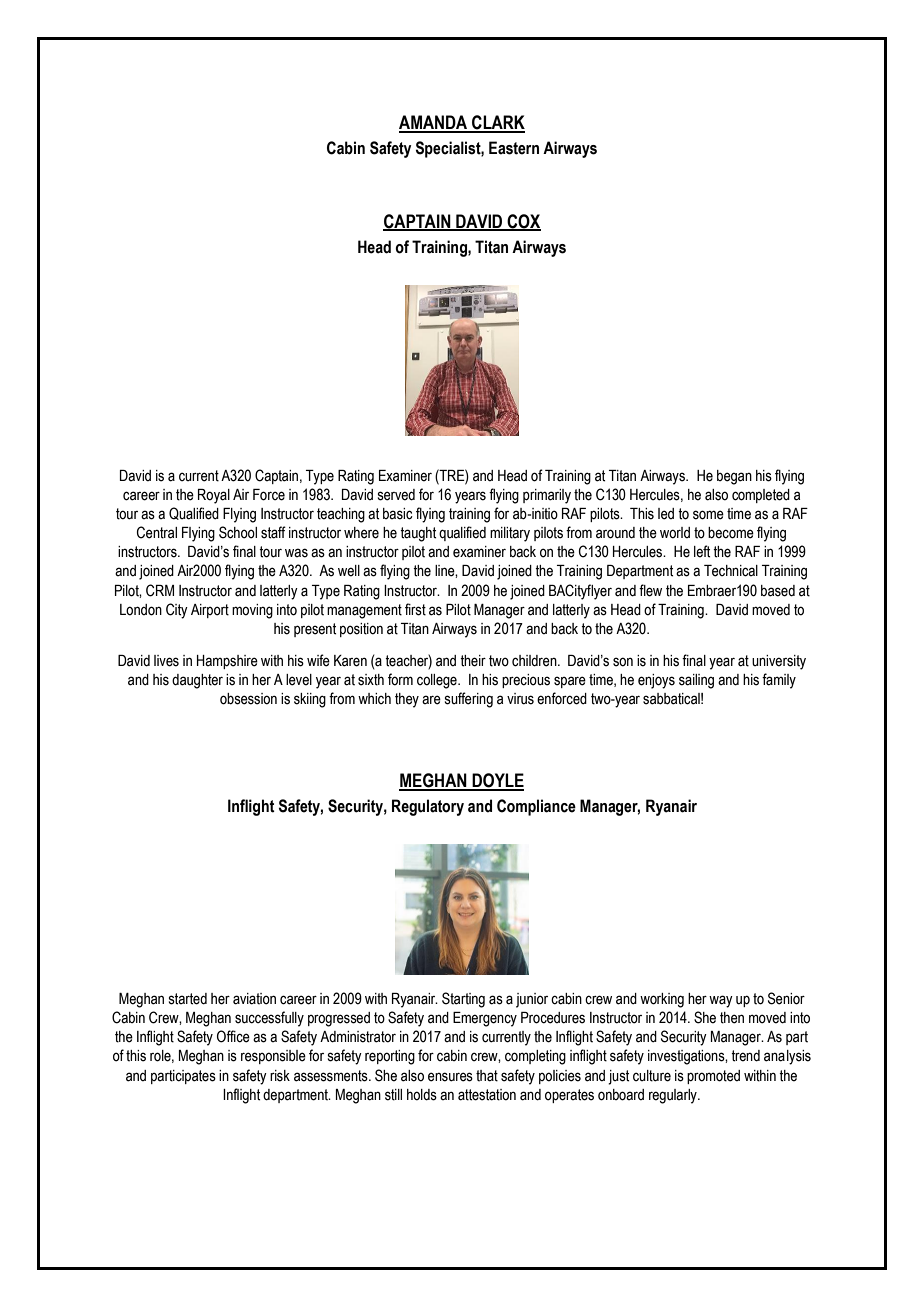 The width and height of the document is (924, 1307). What do you see at coordinates (428, 807) in the document?
I see `Regulatory` at bounding box center [428, 807].
